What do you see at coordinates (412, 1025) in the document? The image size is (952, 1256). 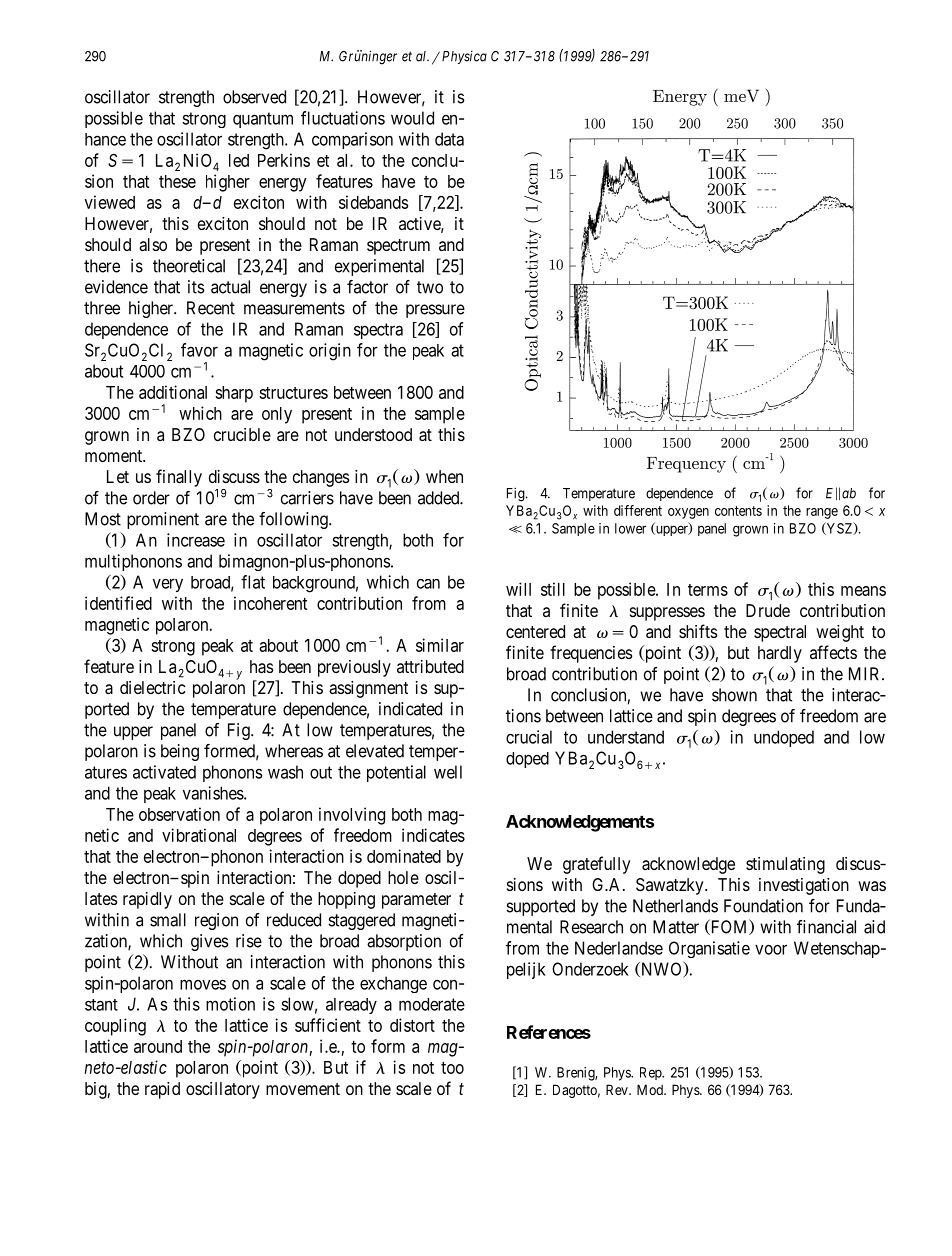 I see `distort` at bounding box center [412, 1025].
